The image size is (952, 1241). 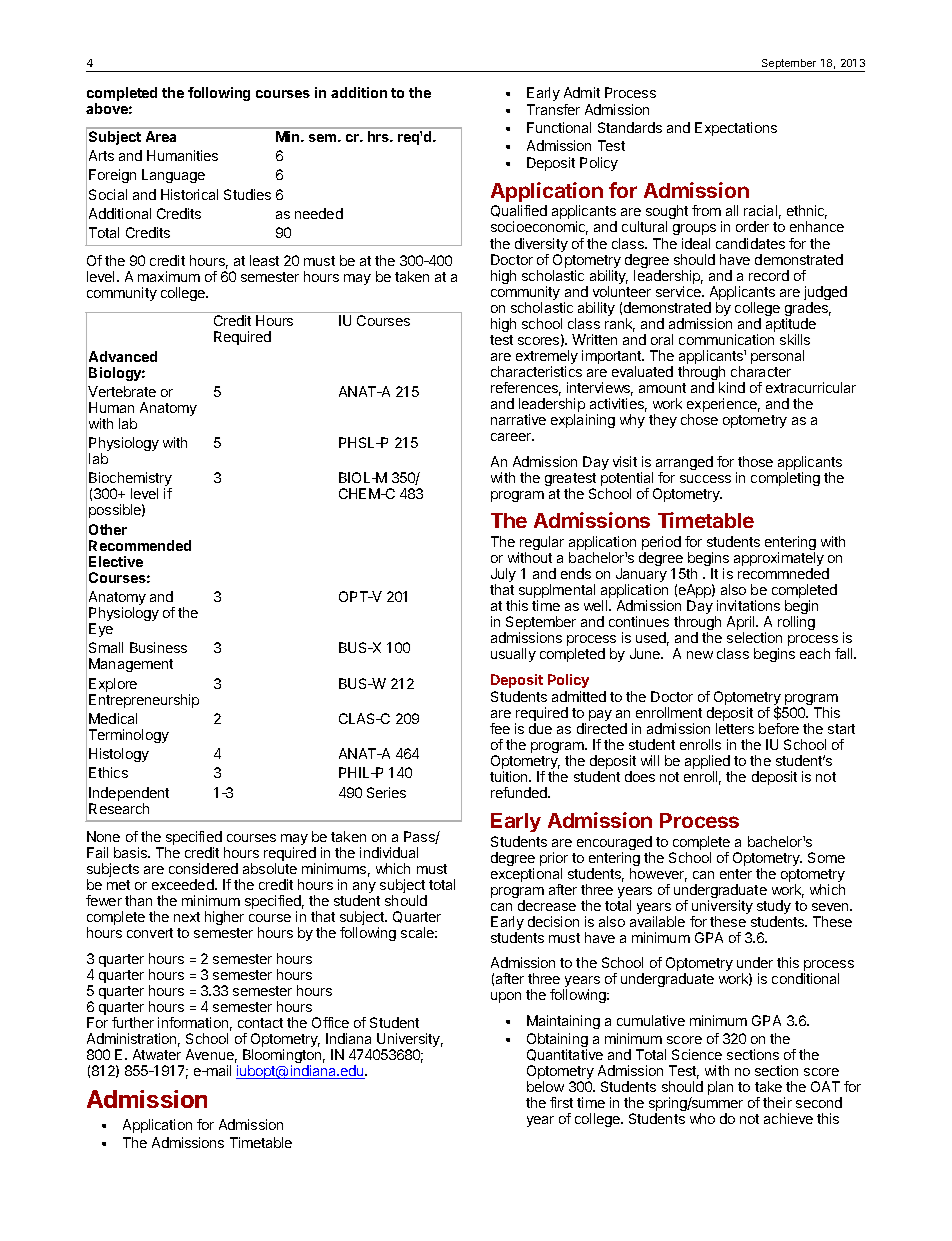 What do you see at coordinates (559, 127) in the screenshot?
I see `Functional` at bounding box center [559, 127].
